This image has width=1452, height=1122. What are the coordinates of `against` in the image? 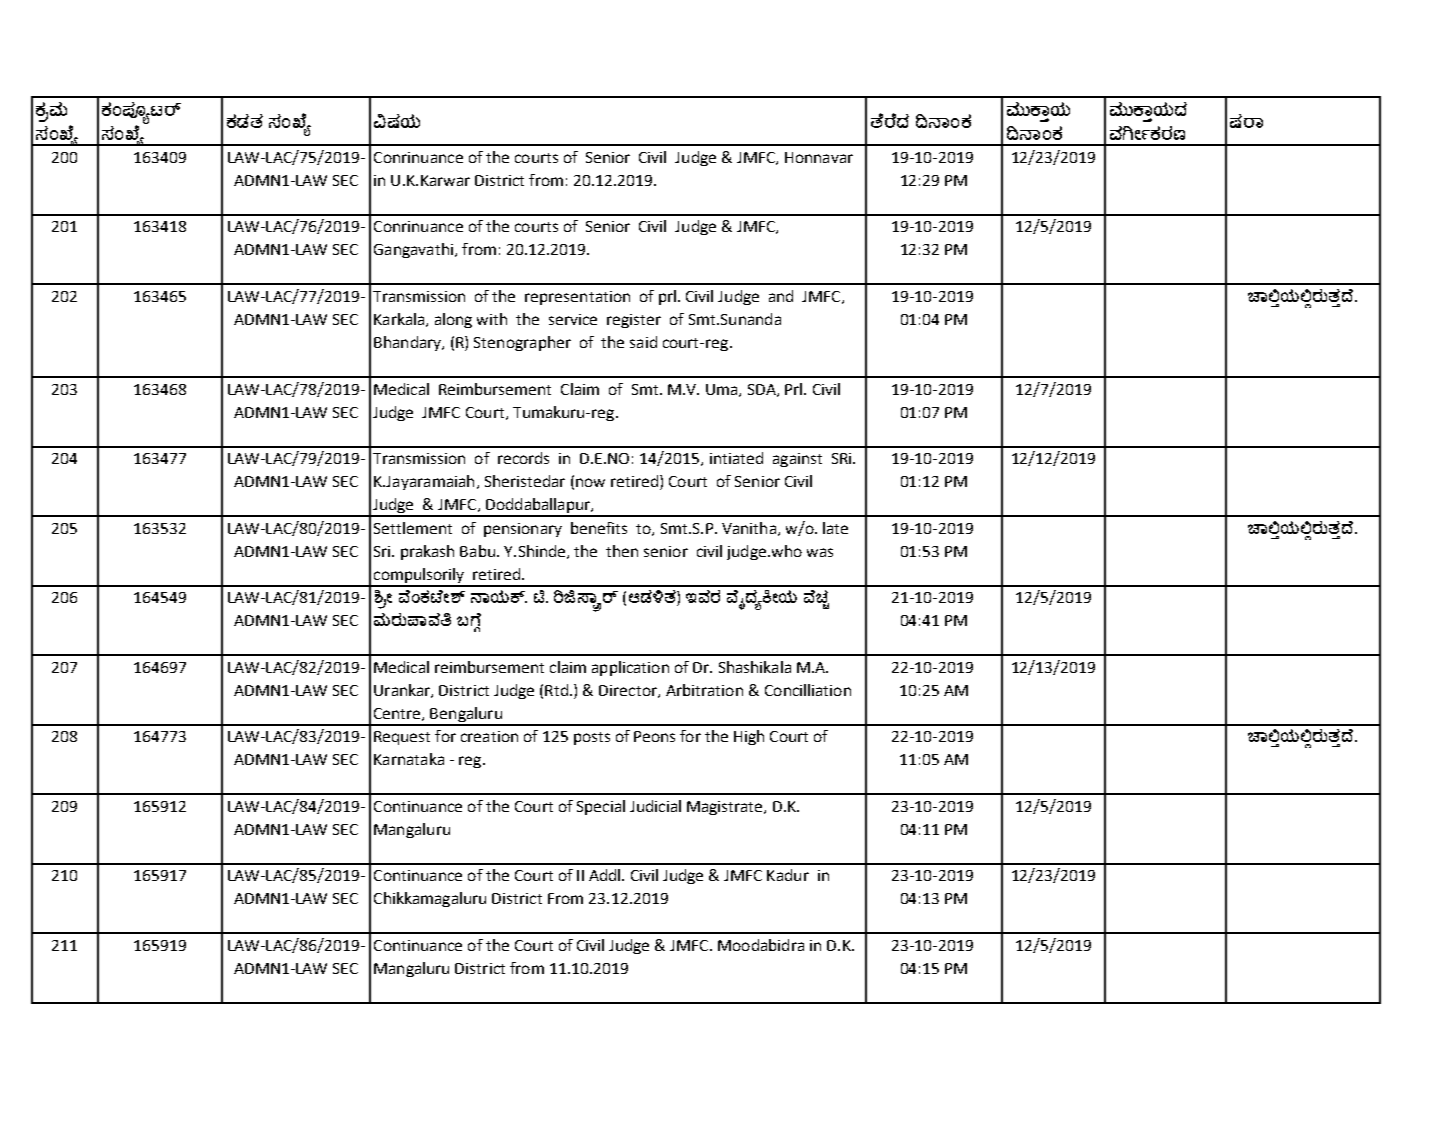 It's located at (797, 460).
